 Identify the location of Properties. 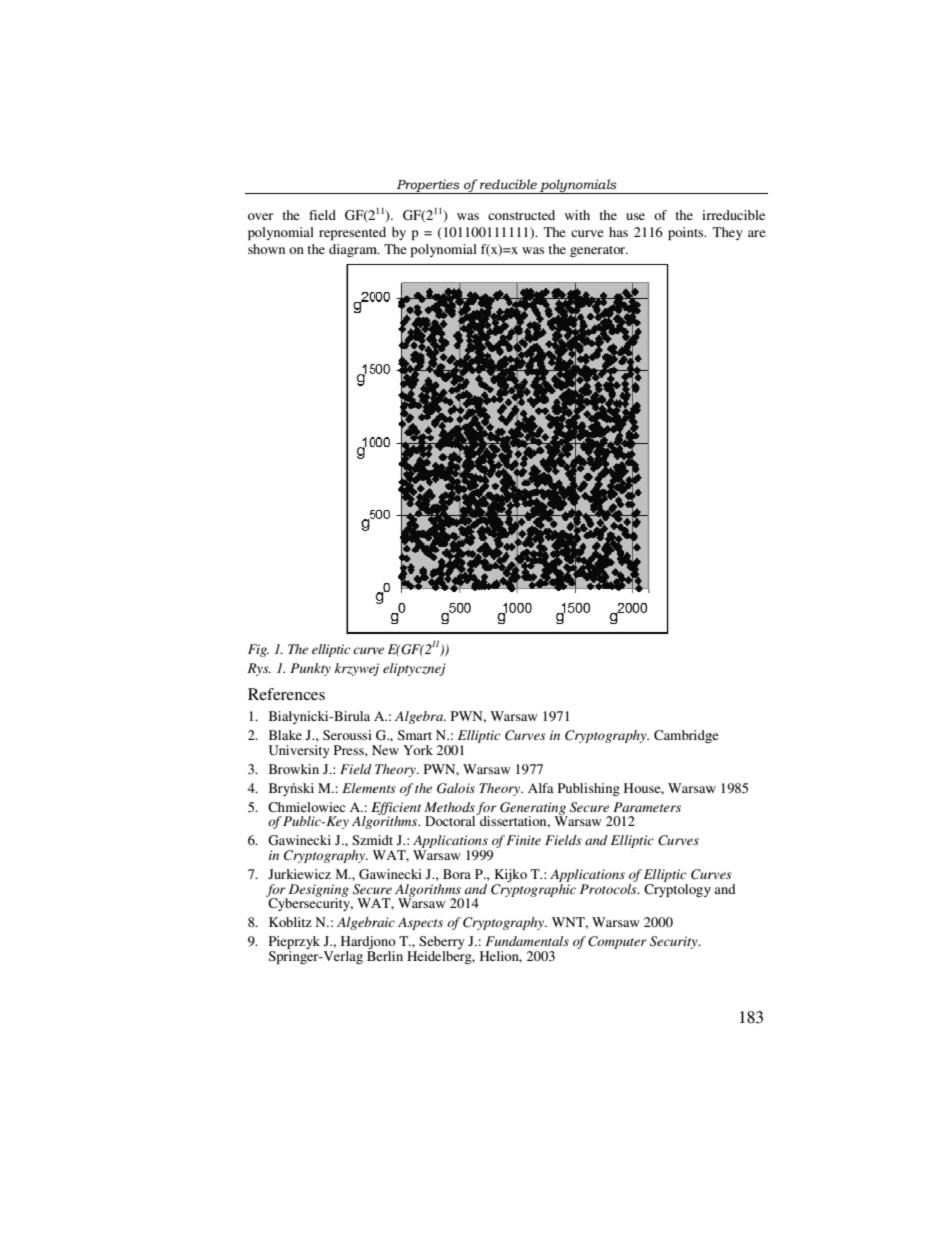
(428, 186).
